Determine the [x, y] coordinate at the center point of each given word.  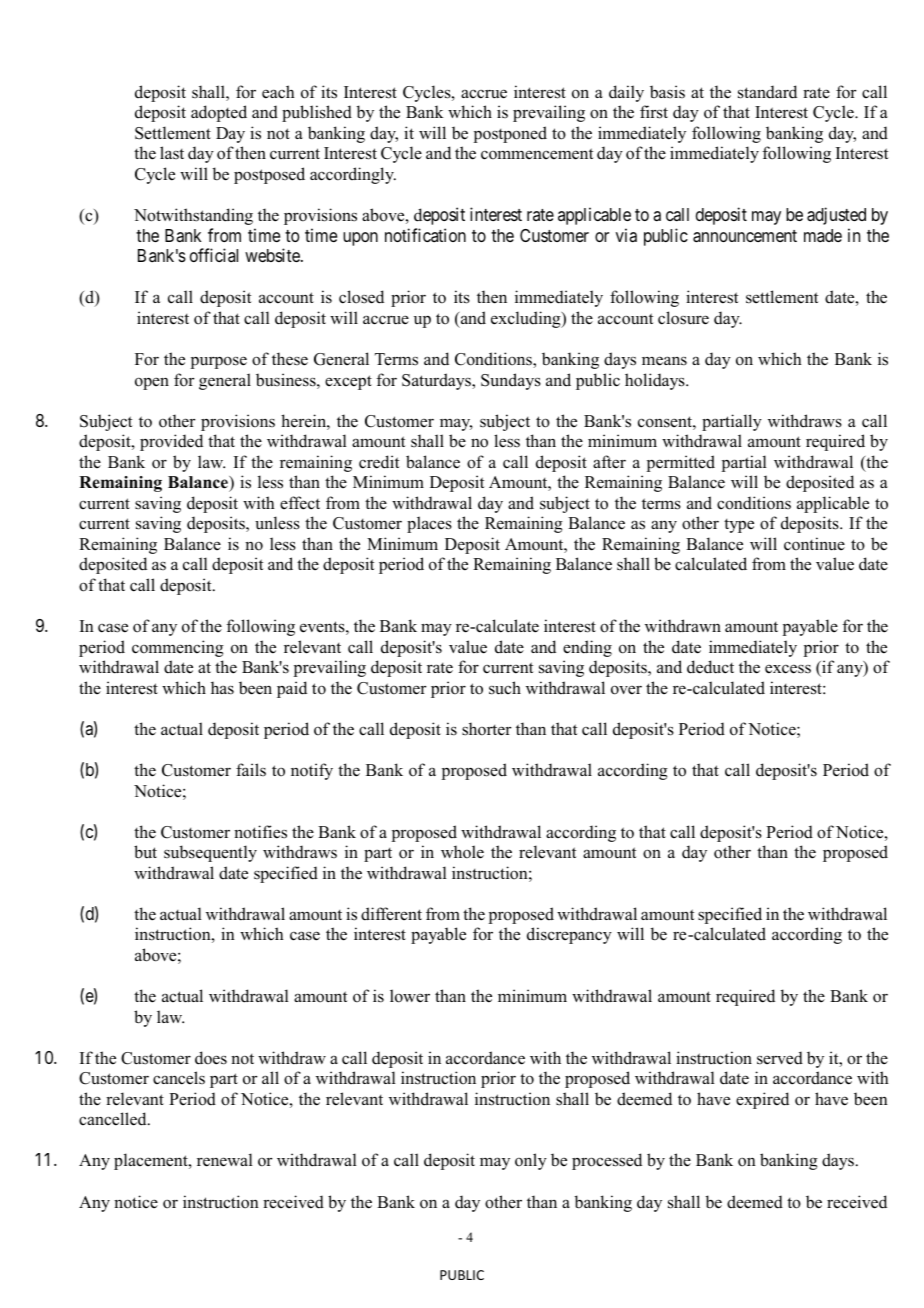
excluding [527, 319]
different [391, 914]
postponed [510, 134]
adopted [219, 113]
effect [300, 503]
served [780, 1058]
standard [767, 92]
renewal [225, 1160]
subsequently [210, 853]
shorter [487, 729]
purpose [219, 362]
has [222, 688]
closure [683, 318]
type [739, 526]
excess [788, 669]
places [429, 524]
